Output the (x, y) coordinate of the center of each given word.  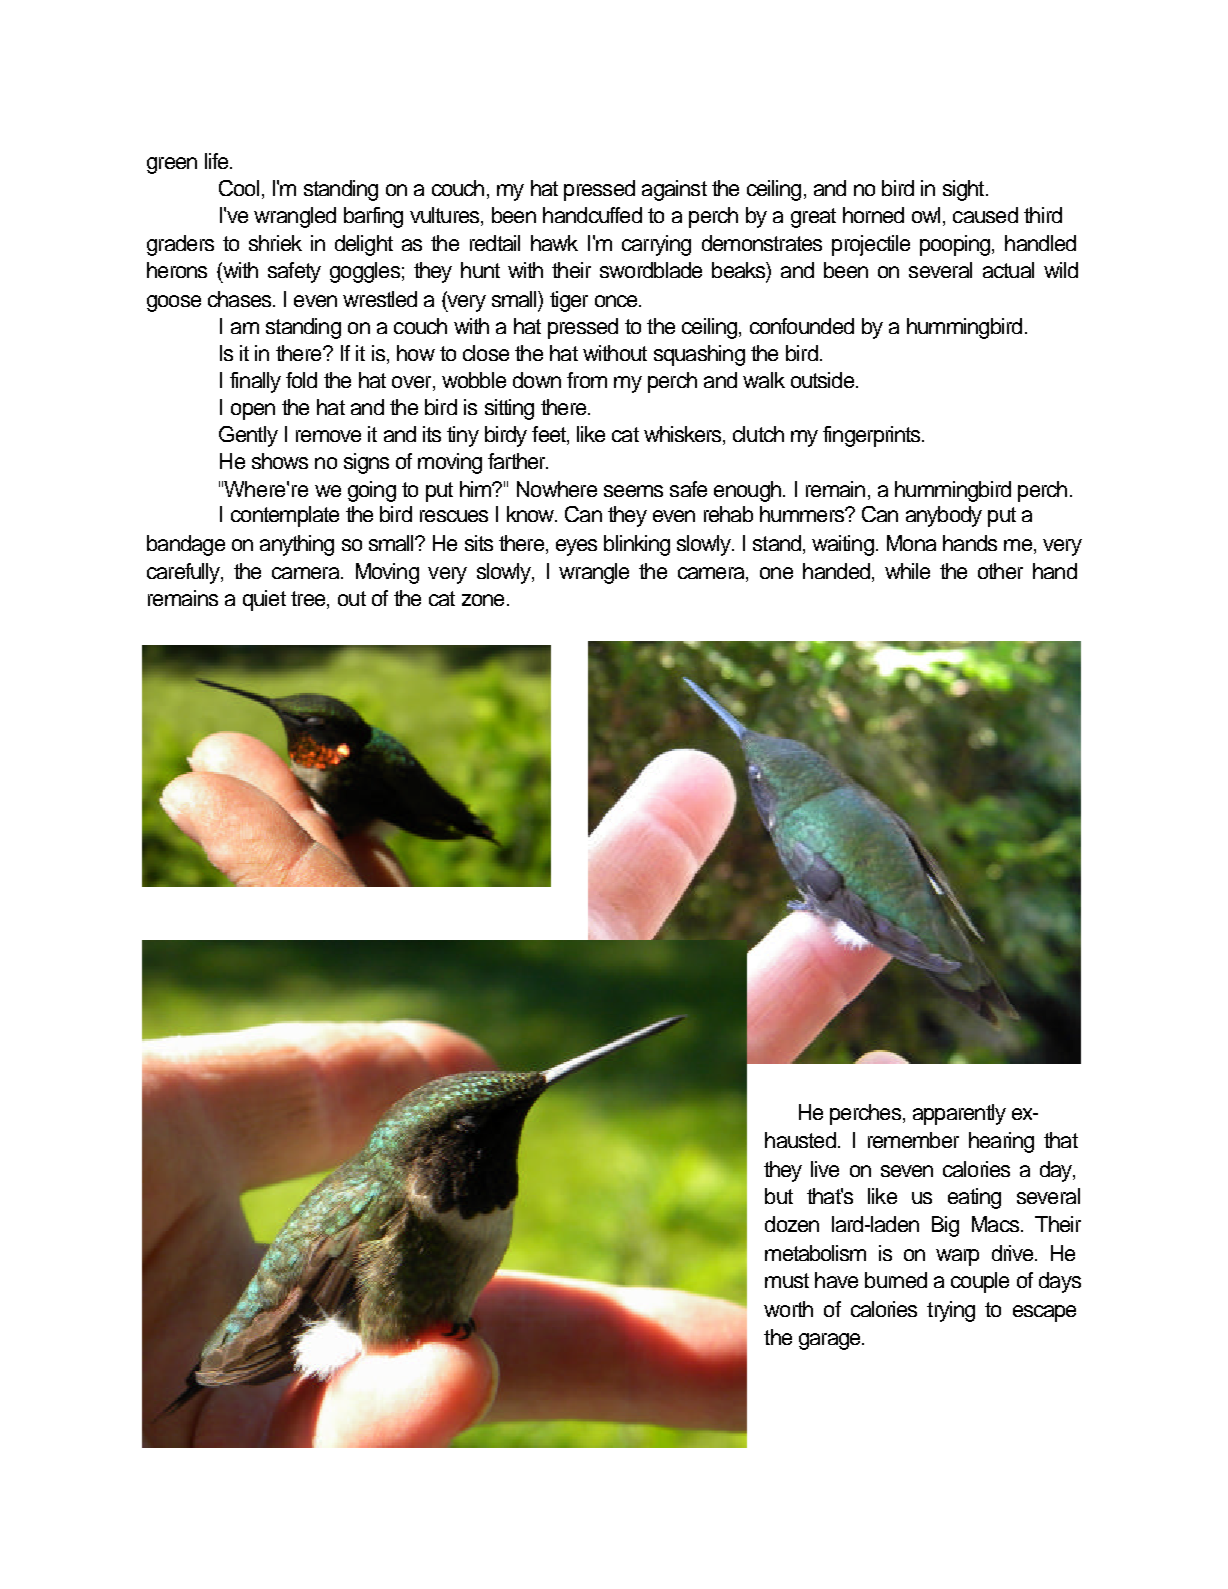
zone (483, 600)
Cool (239, 188)
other (1000, 571)
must (787, 1280)
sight (963, 190)
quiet (264, 600)
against (674, 190)
